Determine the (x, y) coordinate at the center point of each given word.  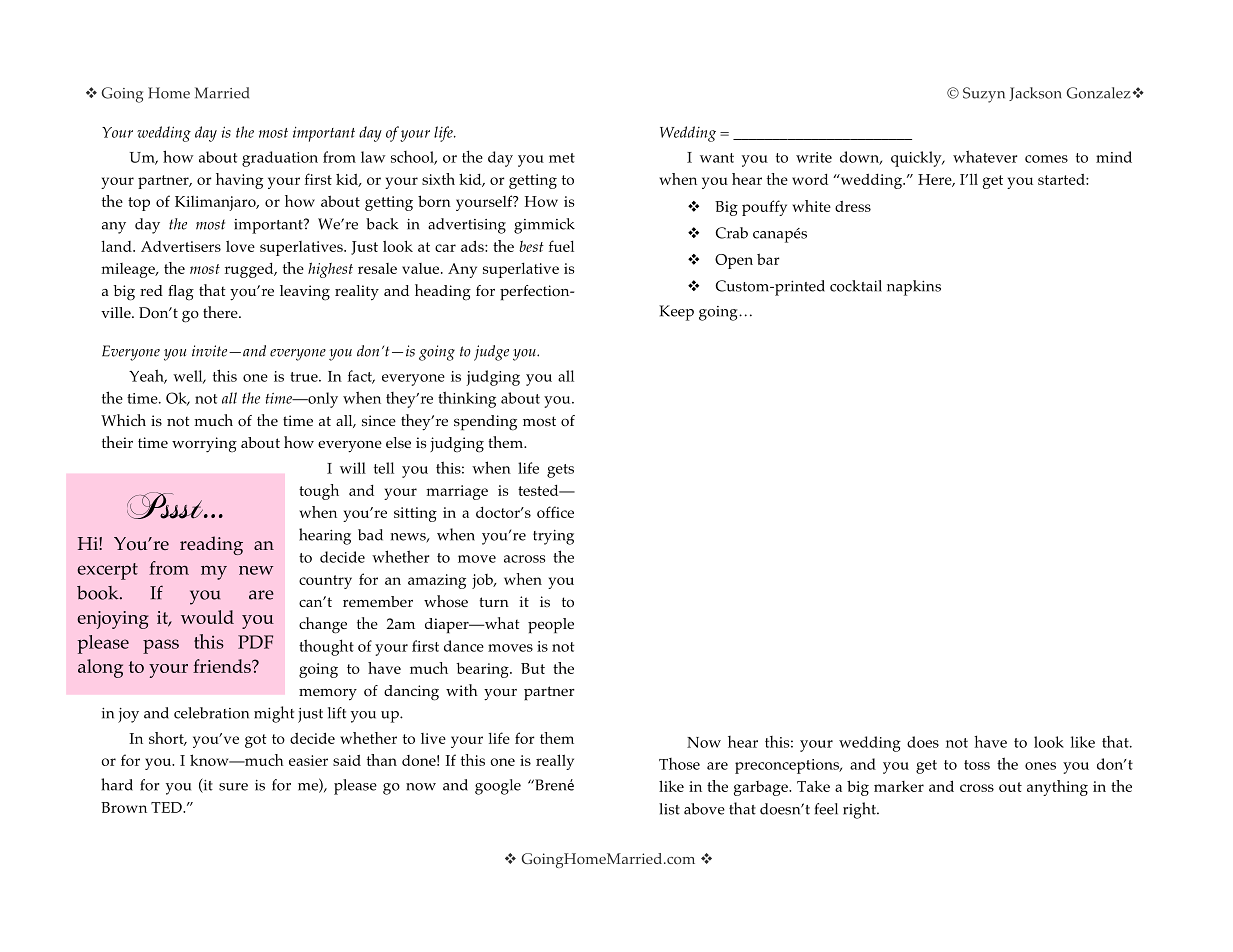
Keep (676, 313)
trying (553, 537)
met (562, 158)
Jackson (1035, 94)
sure (233, 787)
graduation (280, 159)
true (305, 377)
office (555, 512)
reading (211, 545)
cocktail (856, 286)
